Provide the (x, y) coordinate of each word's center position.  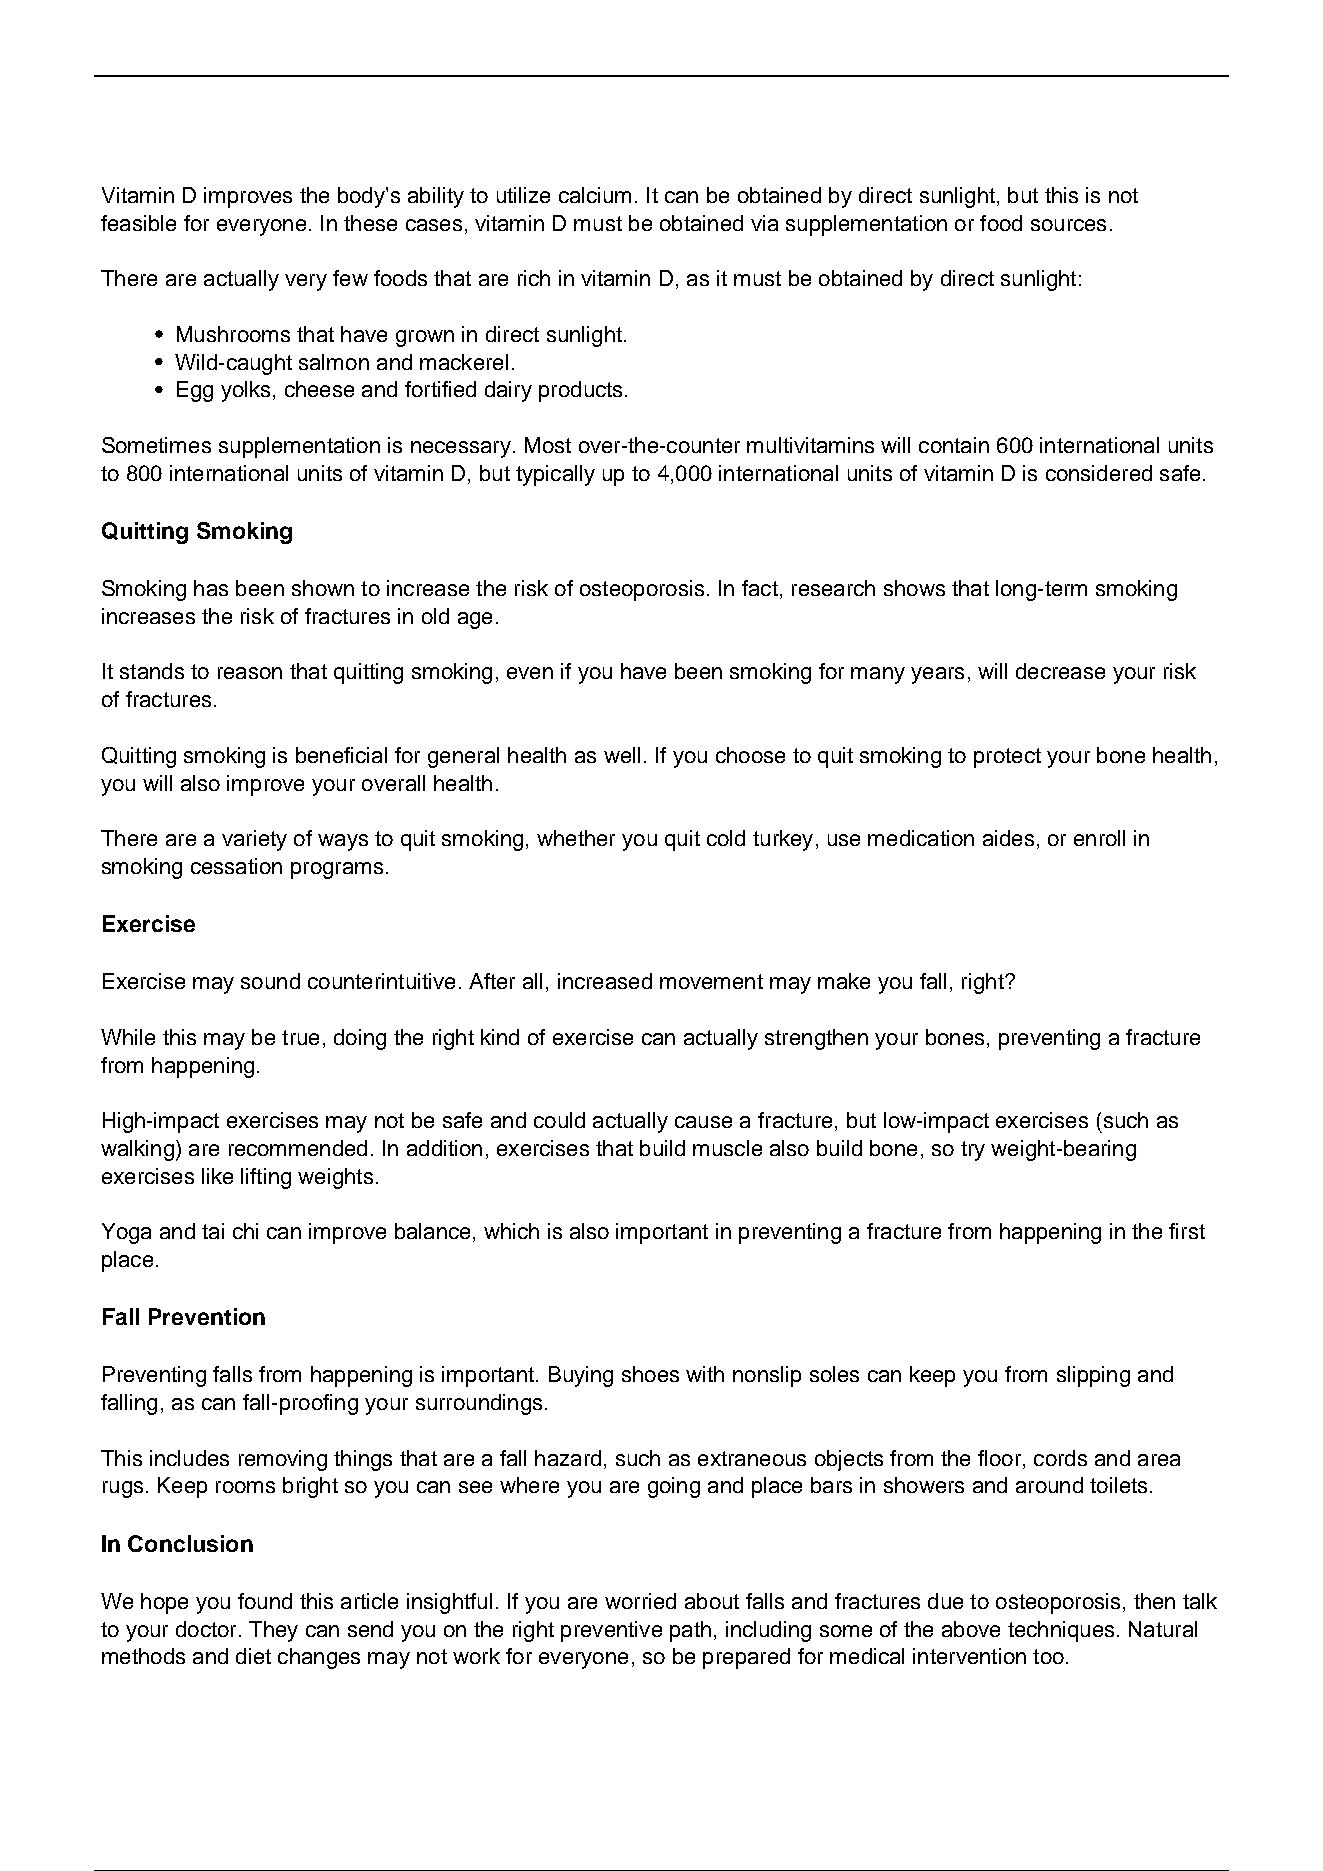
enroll (1099, 838)
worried (640, 1601)
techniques (1061, 1631)
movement (711, 981)
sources (1068, 225)
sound (270, 981)
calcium (595, 195)
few (350, 278)
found (265, 1601)
